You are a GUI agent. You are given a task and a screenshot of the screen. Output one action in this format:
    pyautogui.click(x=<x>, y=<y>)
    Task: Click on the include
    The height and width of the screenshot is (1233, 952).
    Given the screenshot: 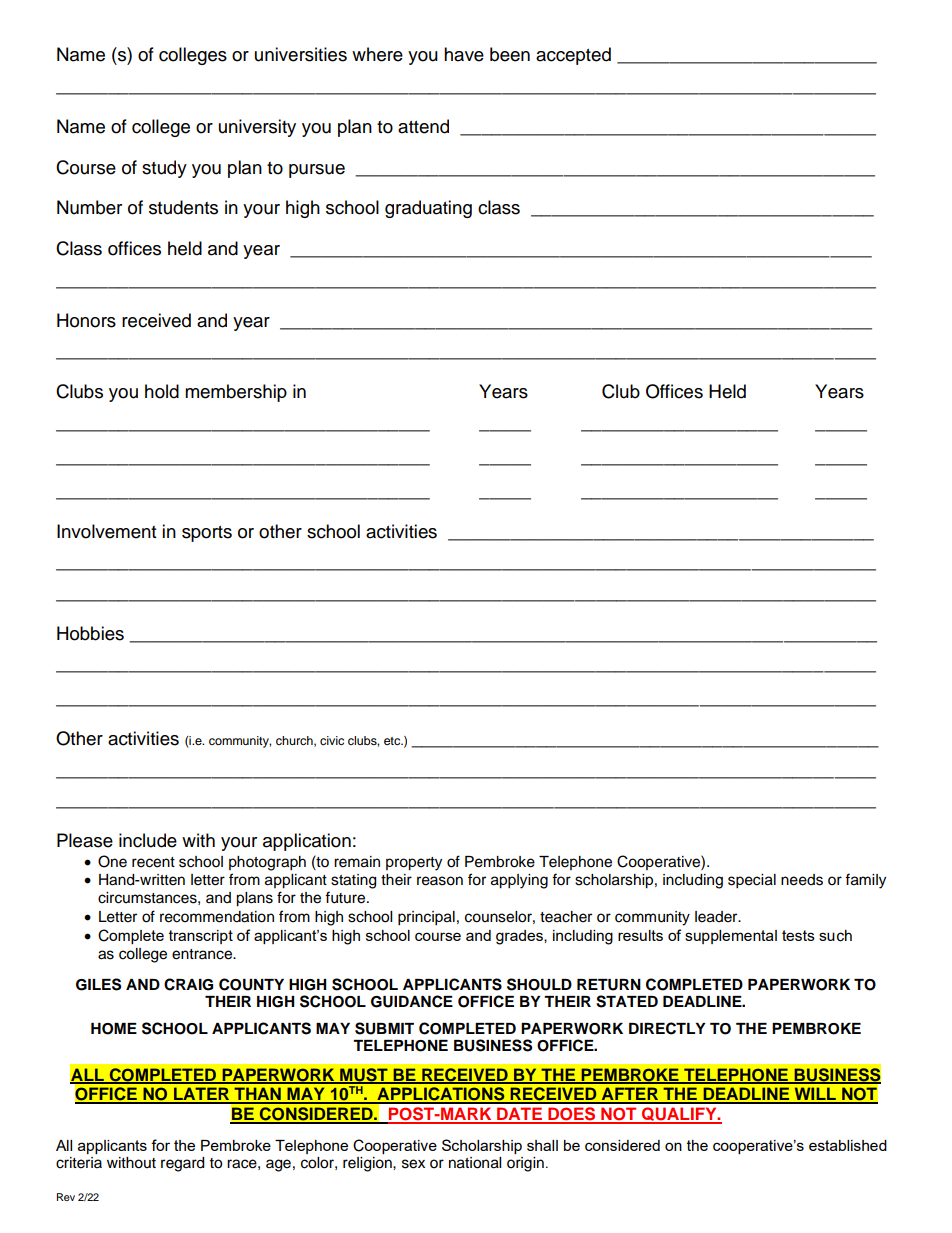 What is the action you would take?
    pyautogui.click(x=148, y=840)
